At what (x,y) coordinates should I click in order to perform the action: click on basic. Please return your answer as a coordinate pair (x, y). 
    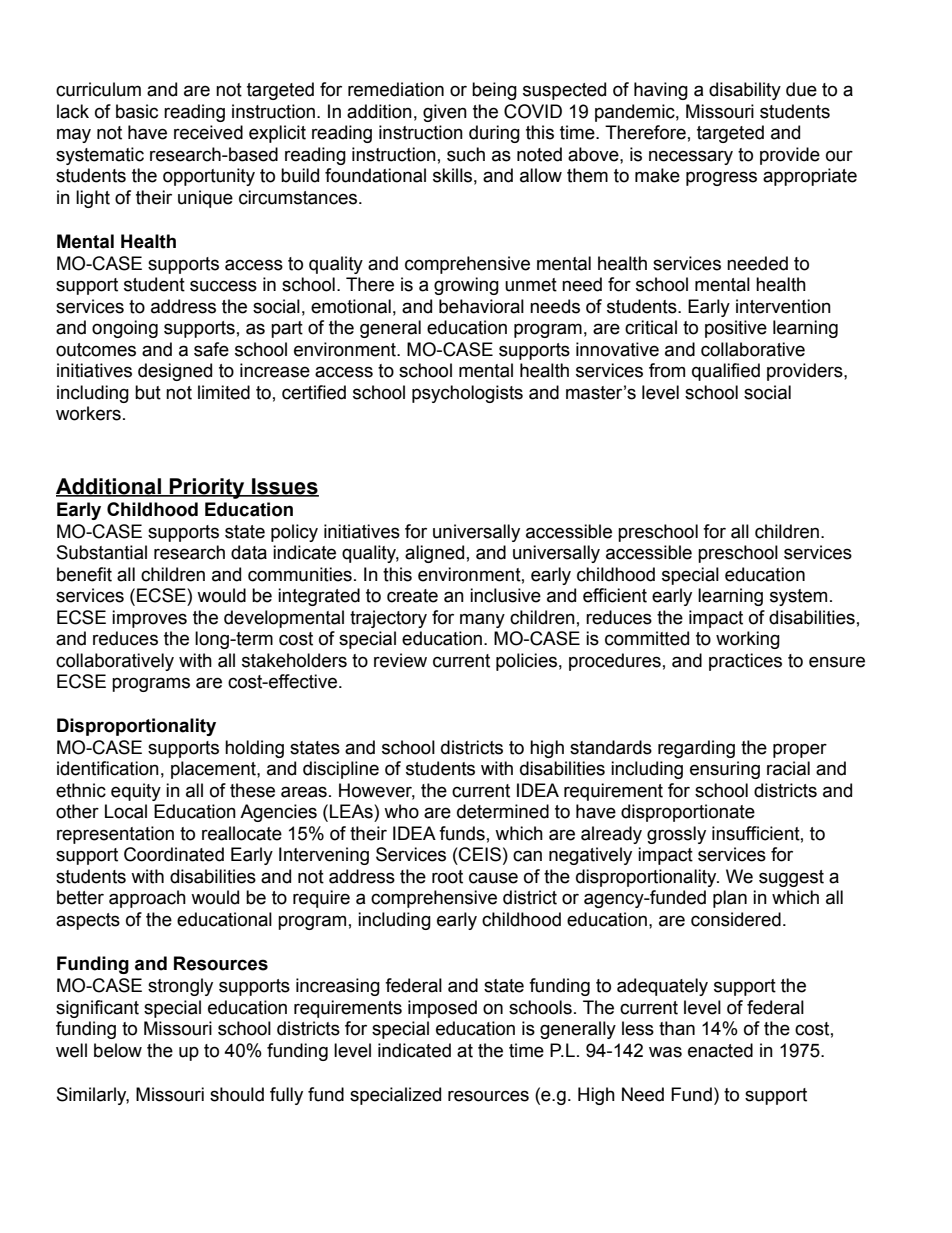
    Looking at the image, I should click on (137, 111).
